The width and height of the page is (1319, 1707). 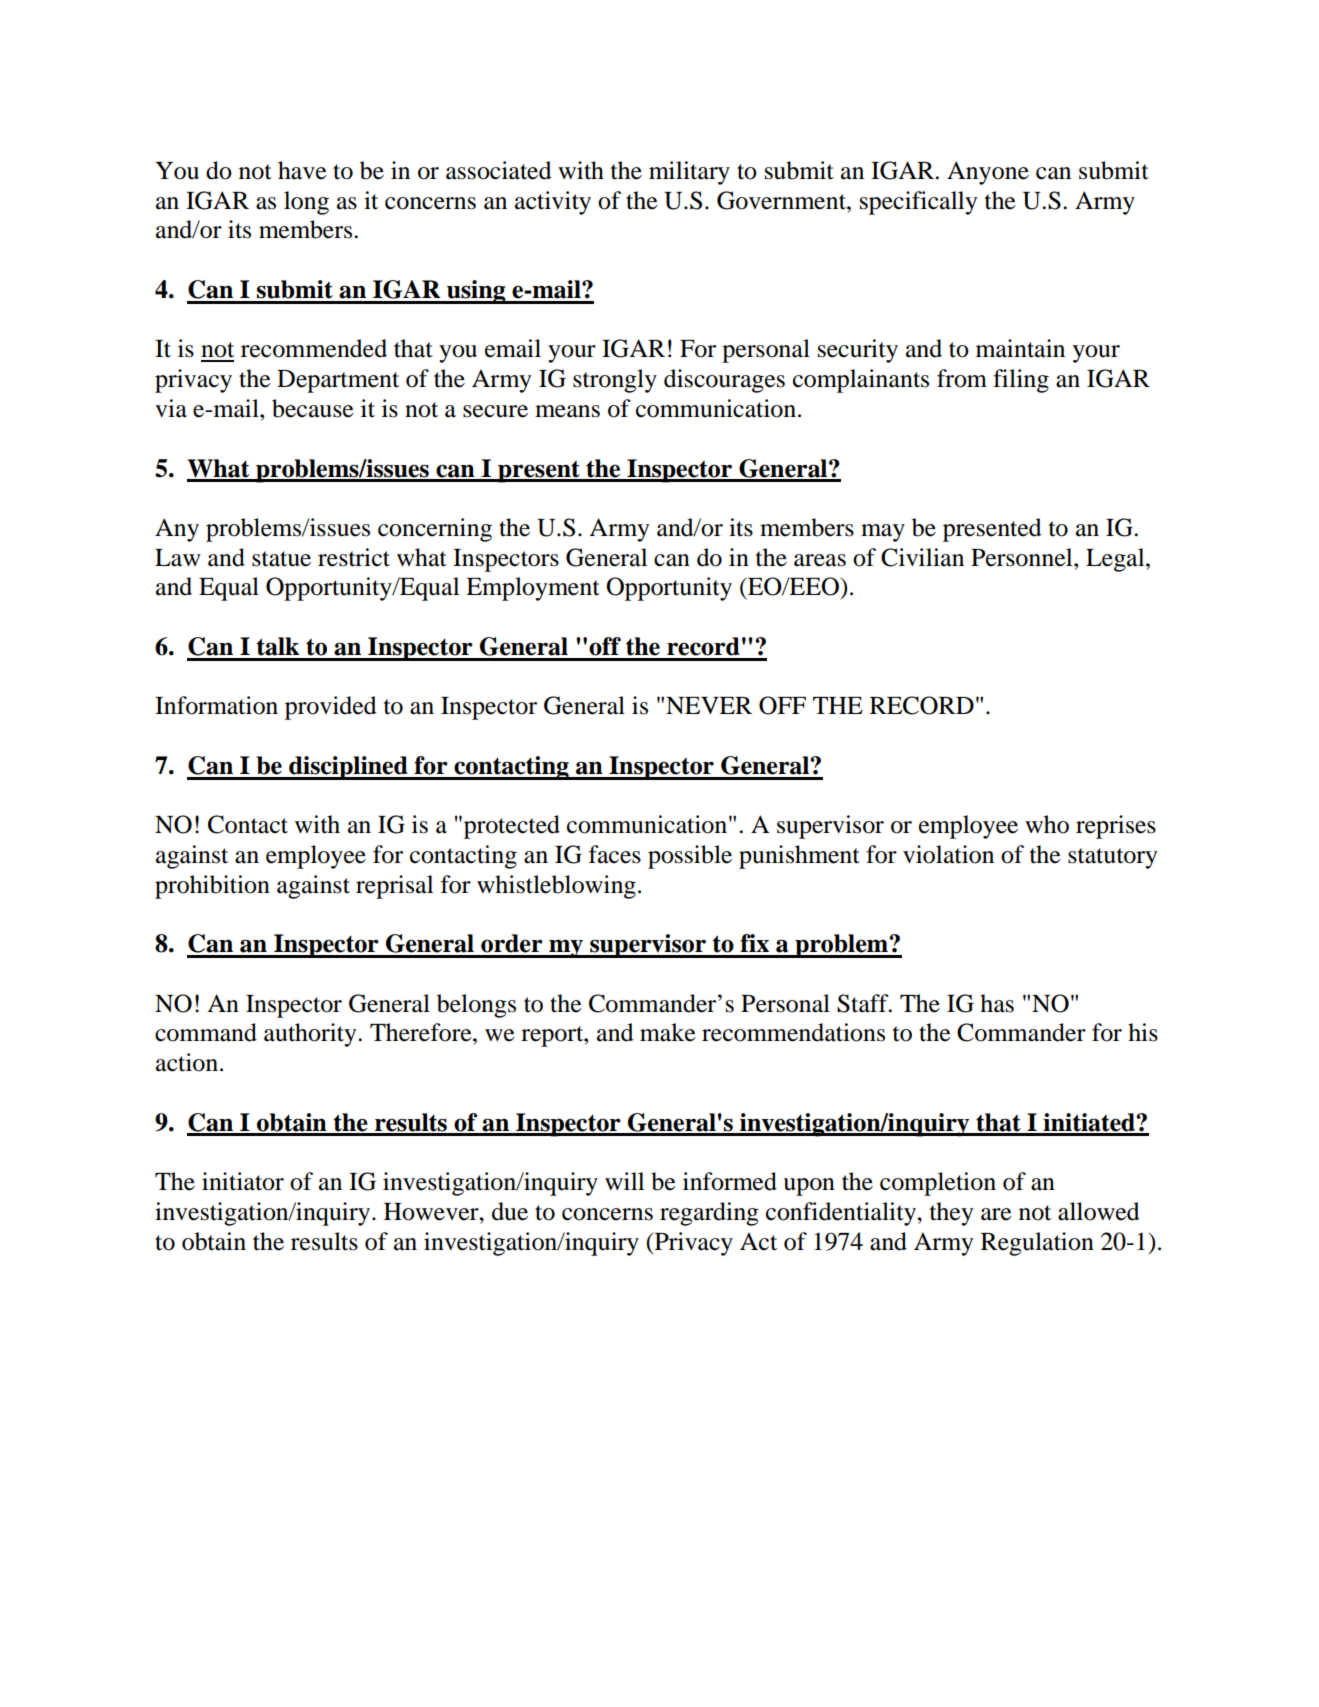 I want to click on who, so click(x=1047, y=824).
